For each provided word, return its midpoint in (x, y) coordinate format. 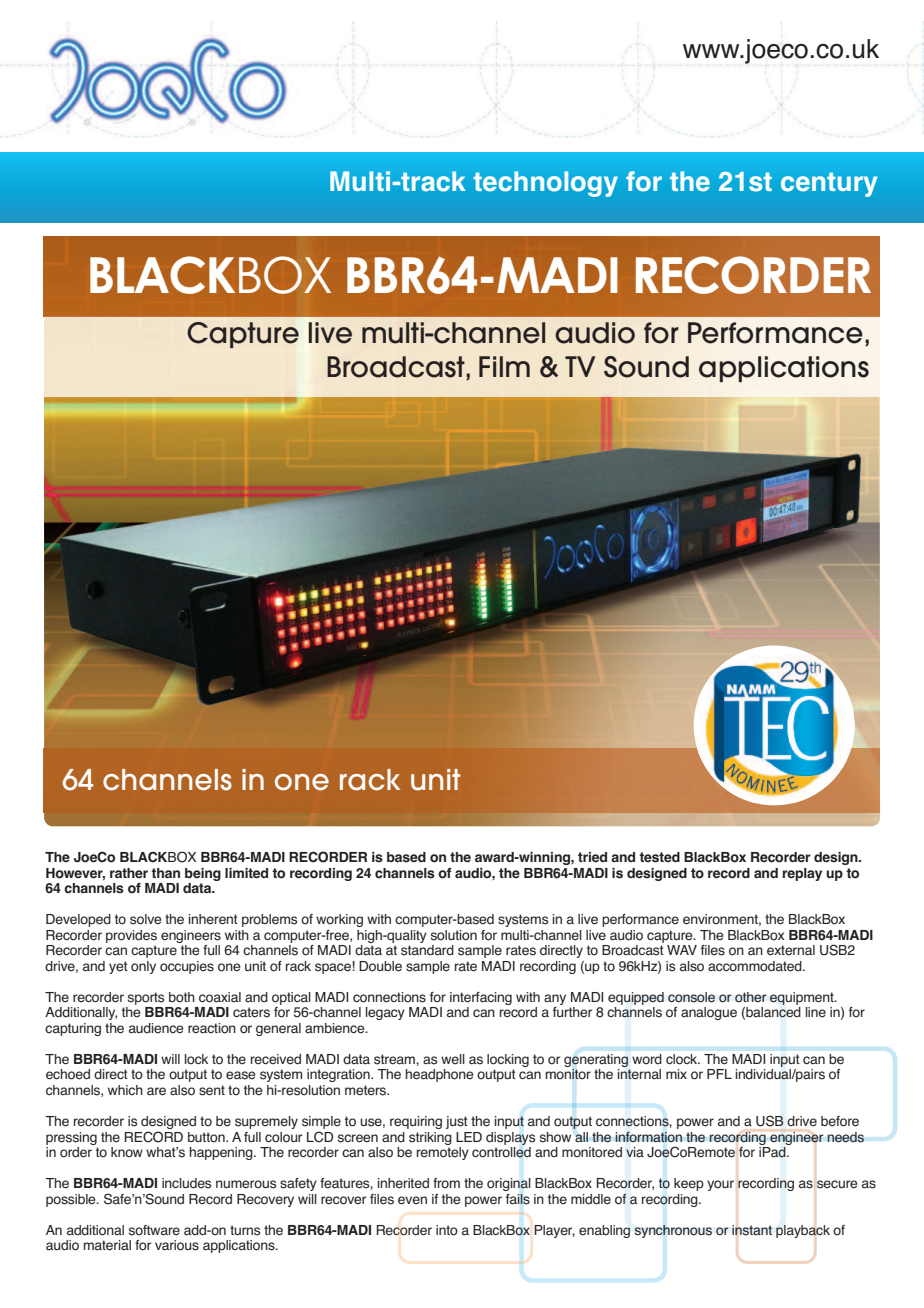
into (447, 1230)
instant (752, 1230)
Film (504, 366)
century (829, 184)
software (154, 1230)
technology (545, 184)
